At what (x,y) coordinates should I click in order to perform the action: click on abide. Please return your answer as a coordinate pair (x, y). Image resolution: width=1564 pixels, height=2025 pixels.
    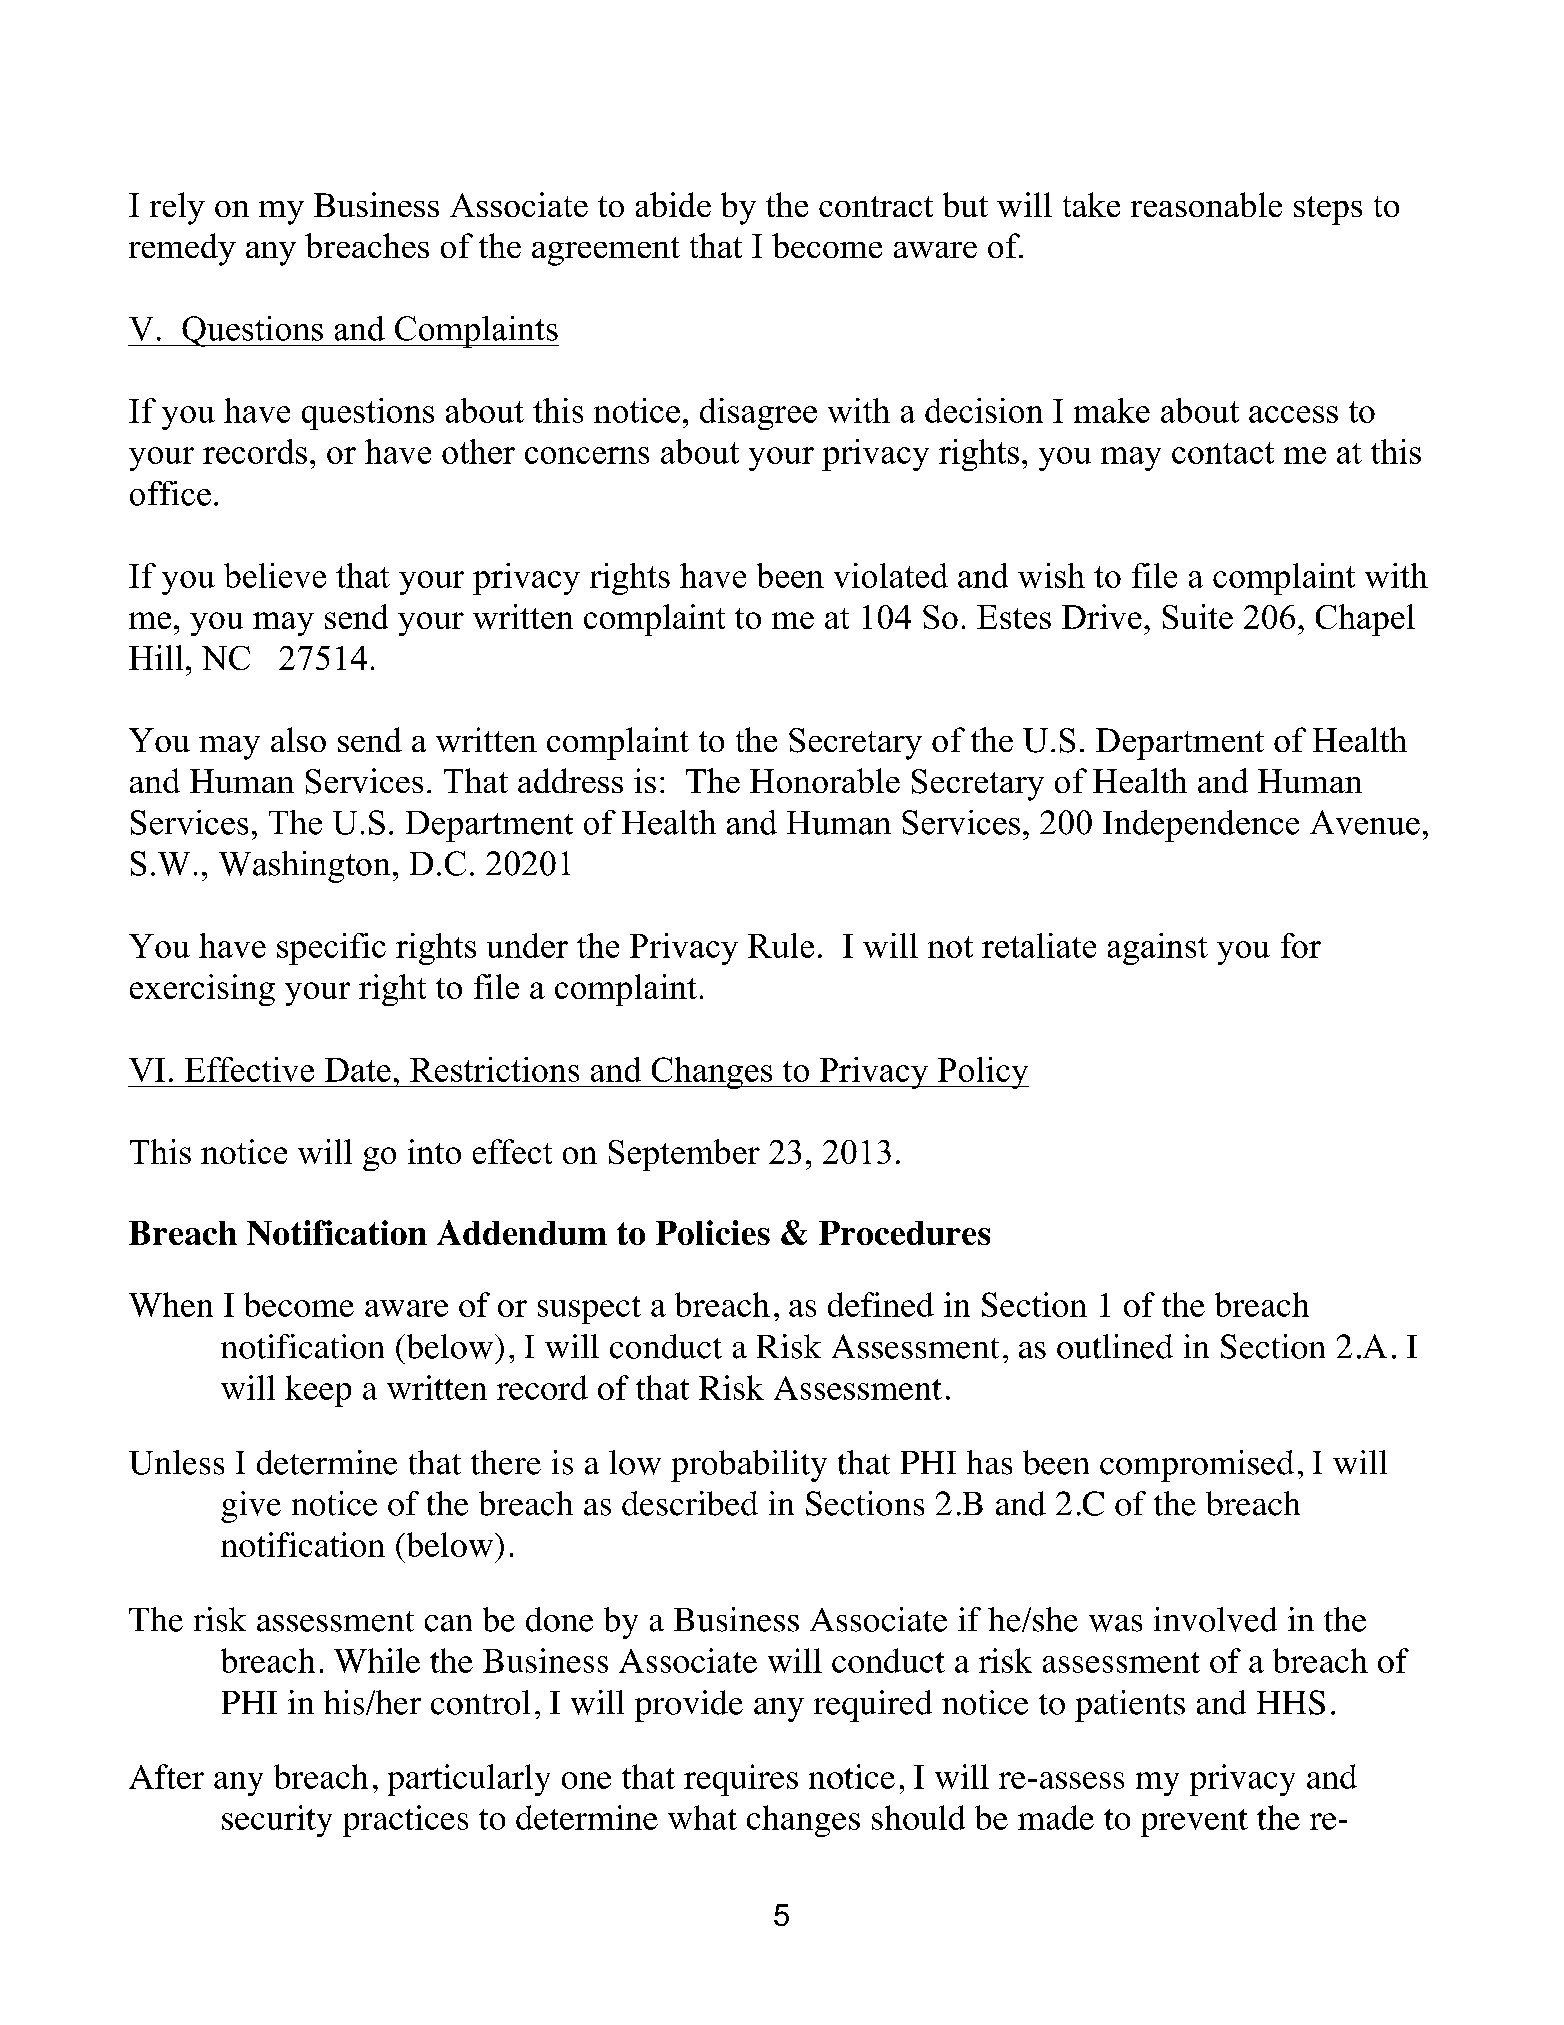
    Looking at the image, I should click on (673, 204).
